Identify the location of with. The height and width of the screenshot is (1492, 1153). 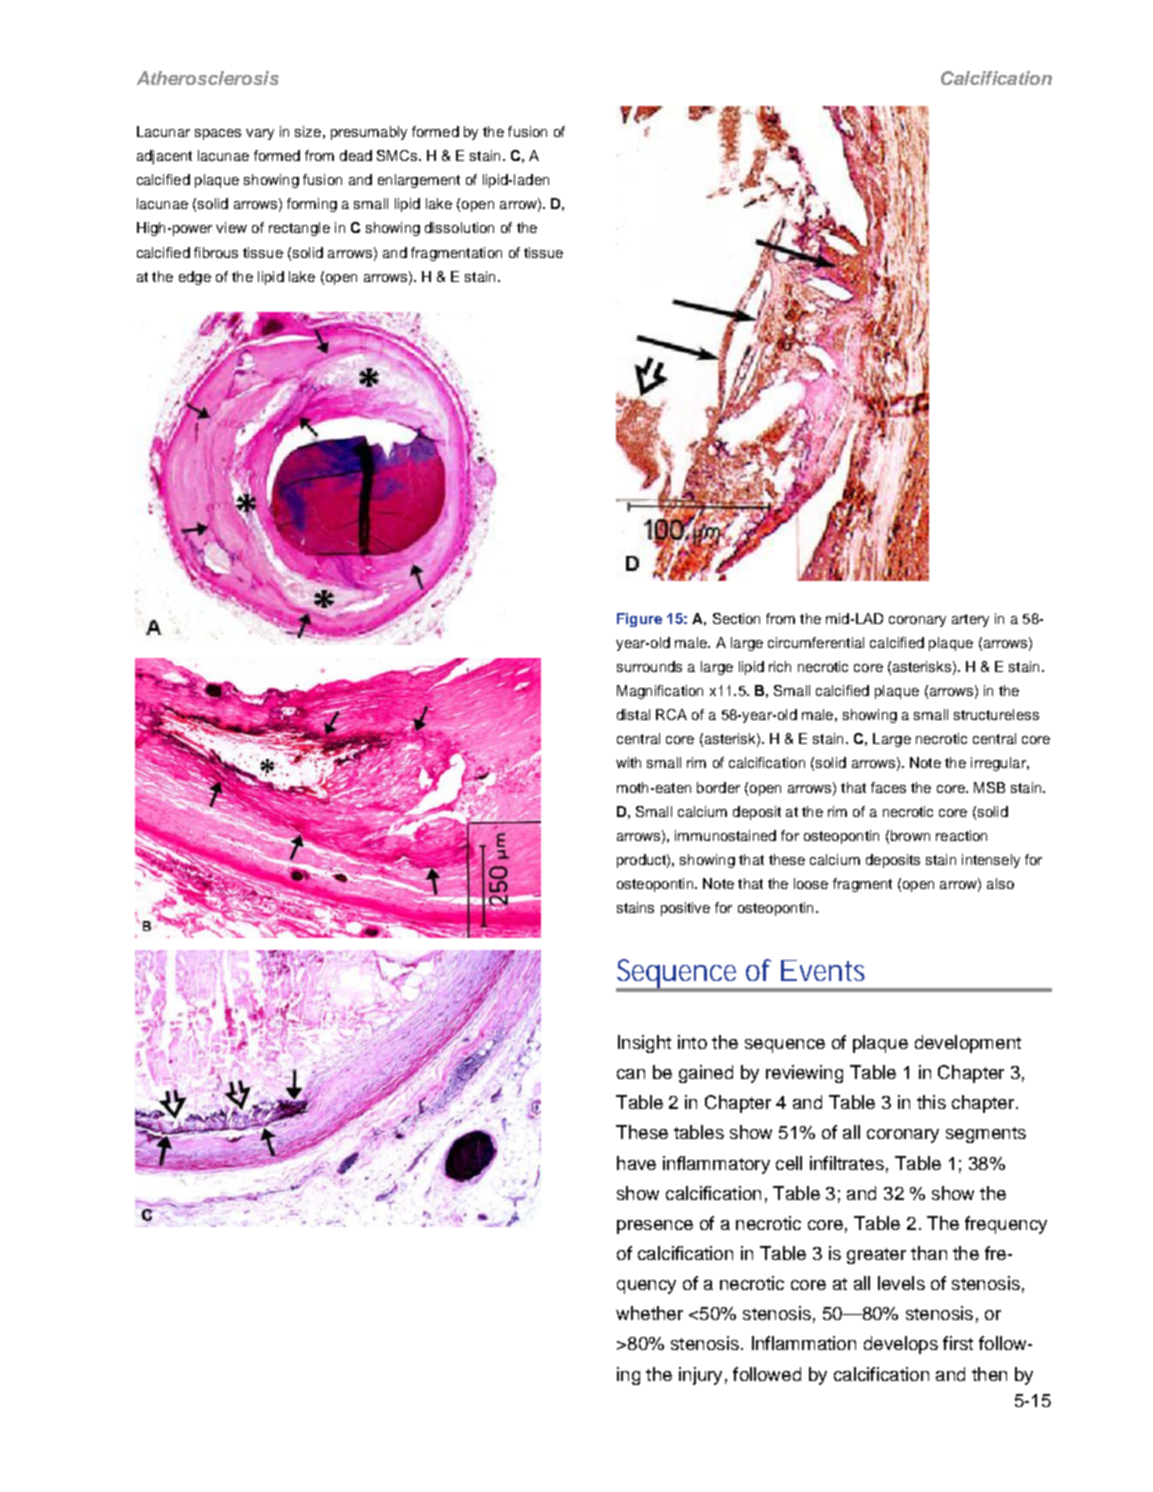
(628, 762).
